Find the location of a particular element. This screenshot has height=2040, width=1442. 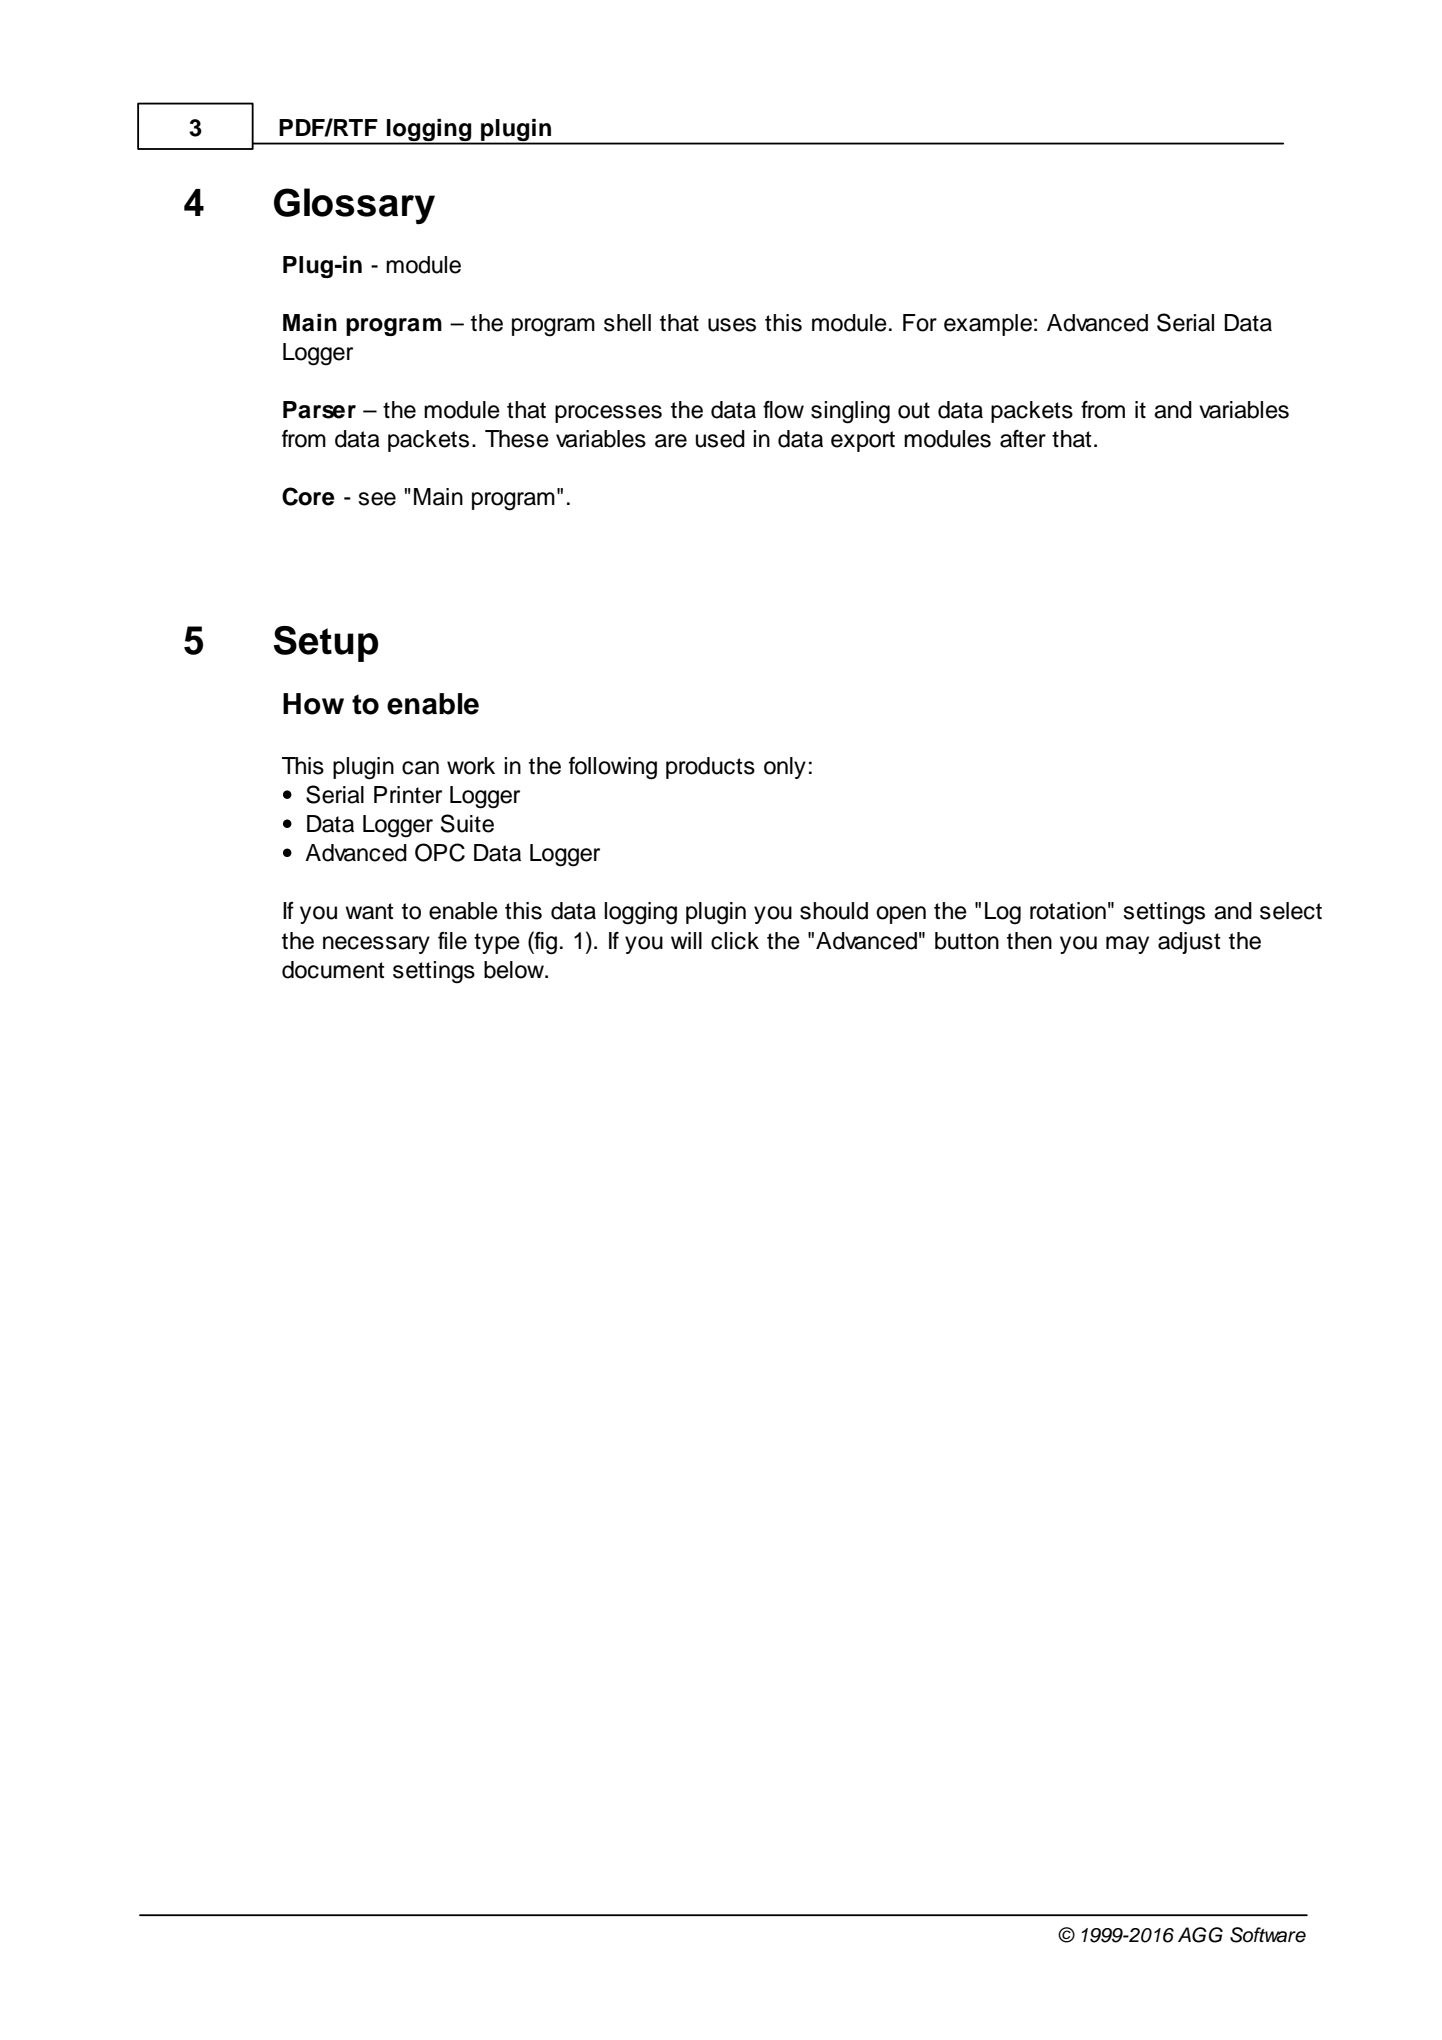

may is located at coordinates (1127, 945).
